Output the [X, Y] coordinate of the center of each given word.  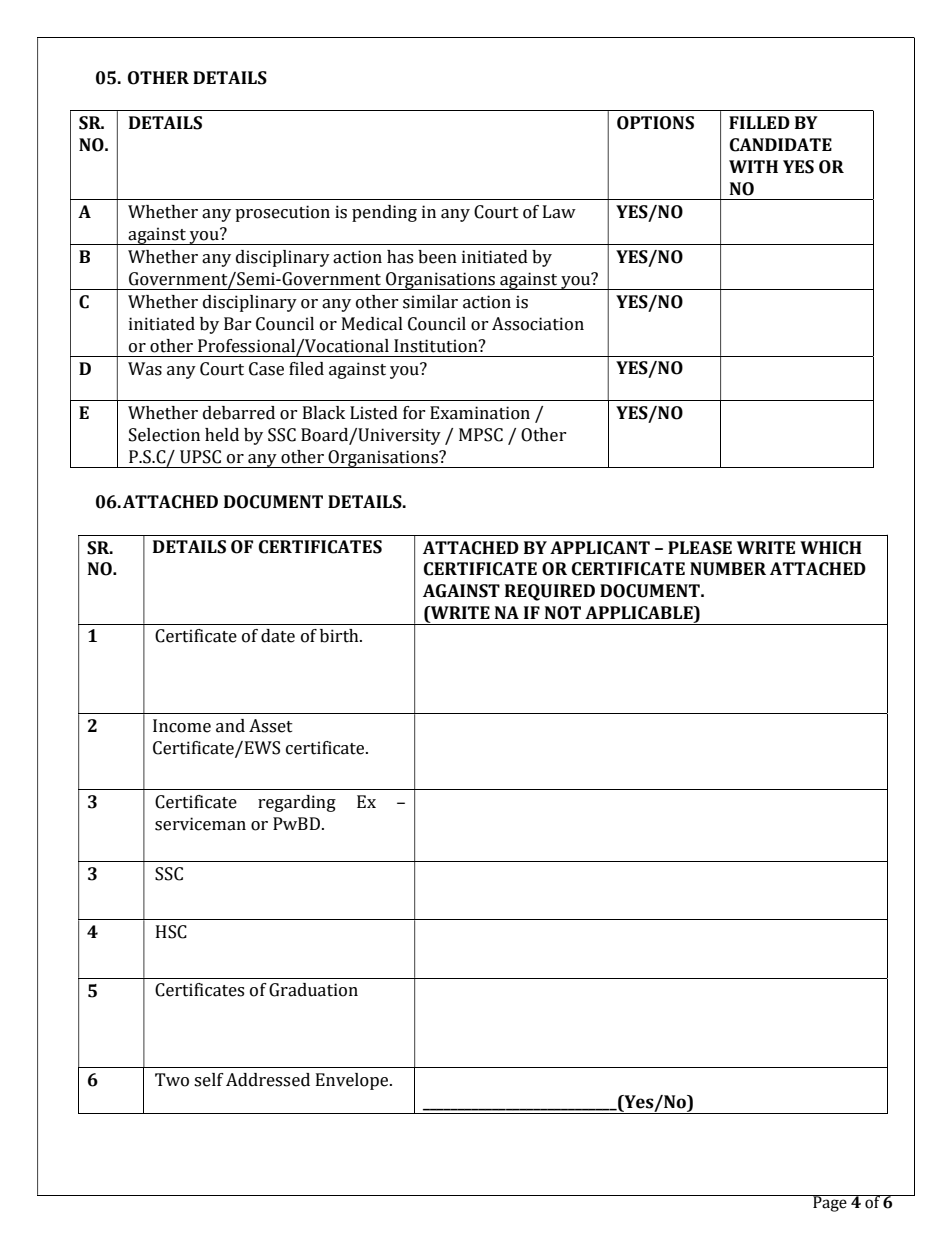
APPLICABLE [640, 614]
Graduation [313, 990]
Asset [271, 726]
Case [266, 369]
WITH [753, 166]
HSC [171, 932]
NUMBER [728, 569]
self [209, 1080]
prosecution [282, 213]
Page [830, 1203]
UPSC [200, 457]
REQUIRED [550, 592]
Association [538, 324]
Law [559, 212]
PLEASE [700, 548]
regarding [297, 803]
